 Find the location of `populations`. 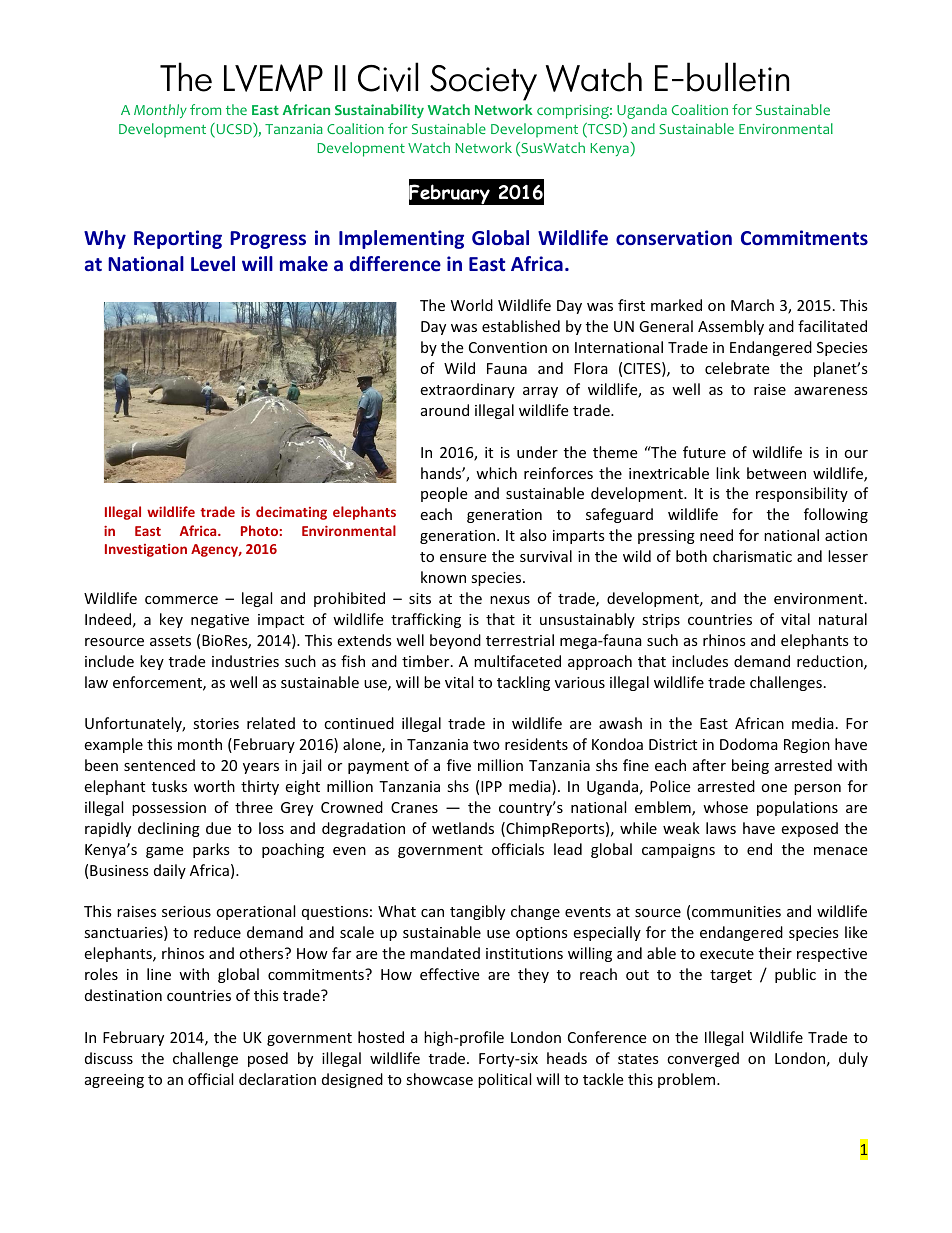

populations is located at coordinates (797, 808).
